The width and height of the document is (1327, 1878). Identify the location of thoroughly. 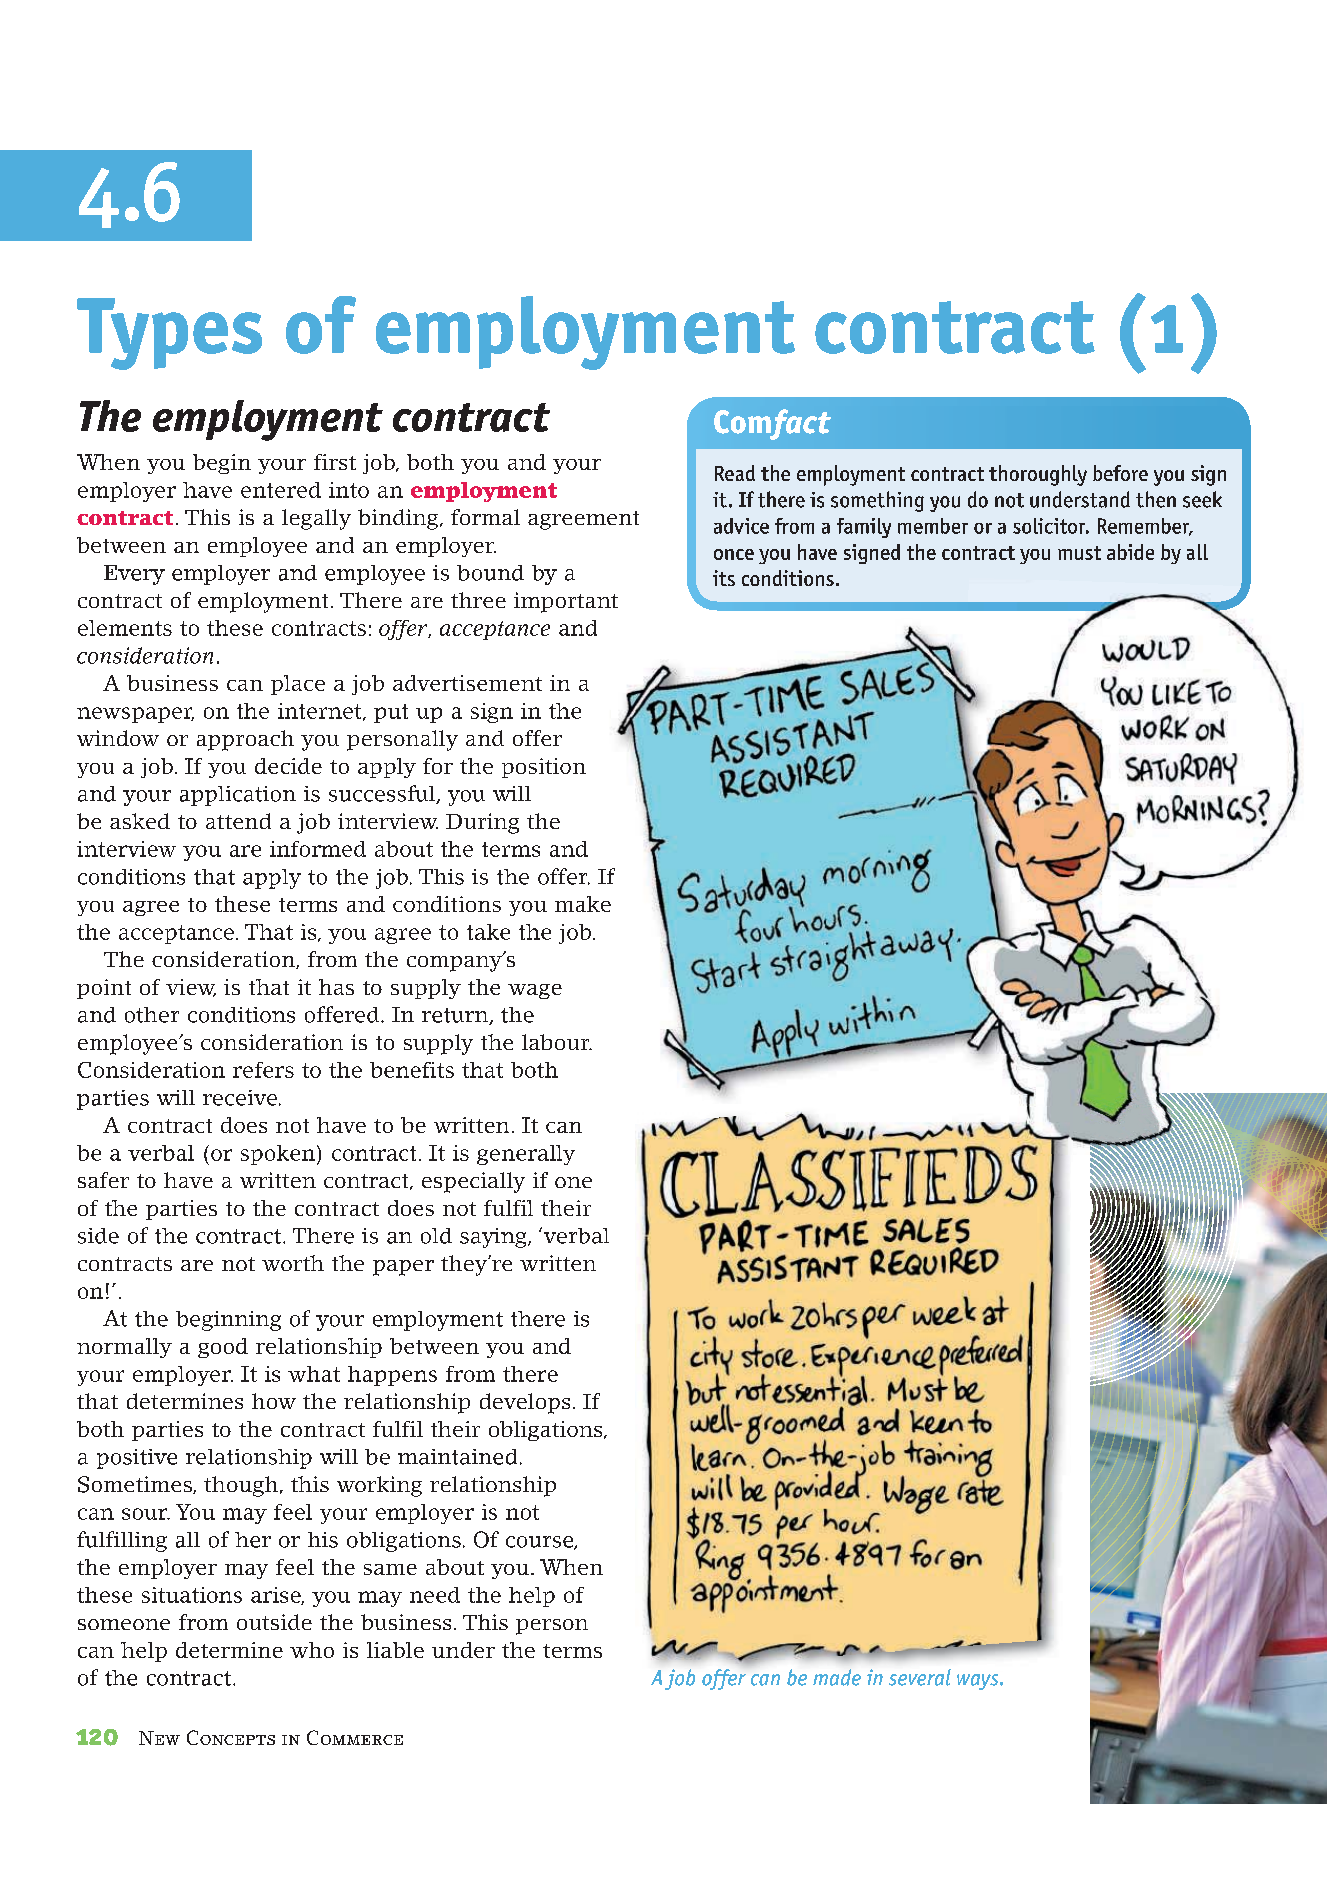
(1038, 475).
